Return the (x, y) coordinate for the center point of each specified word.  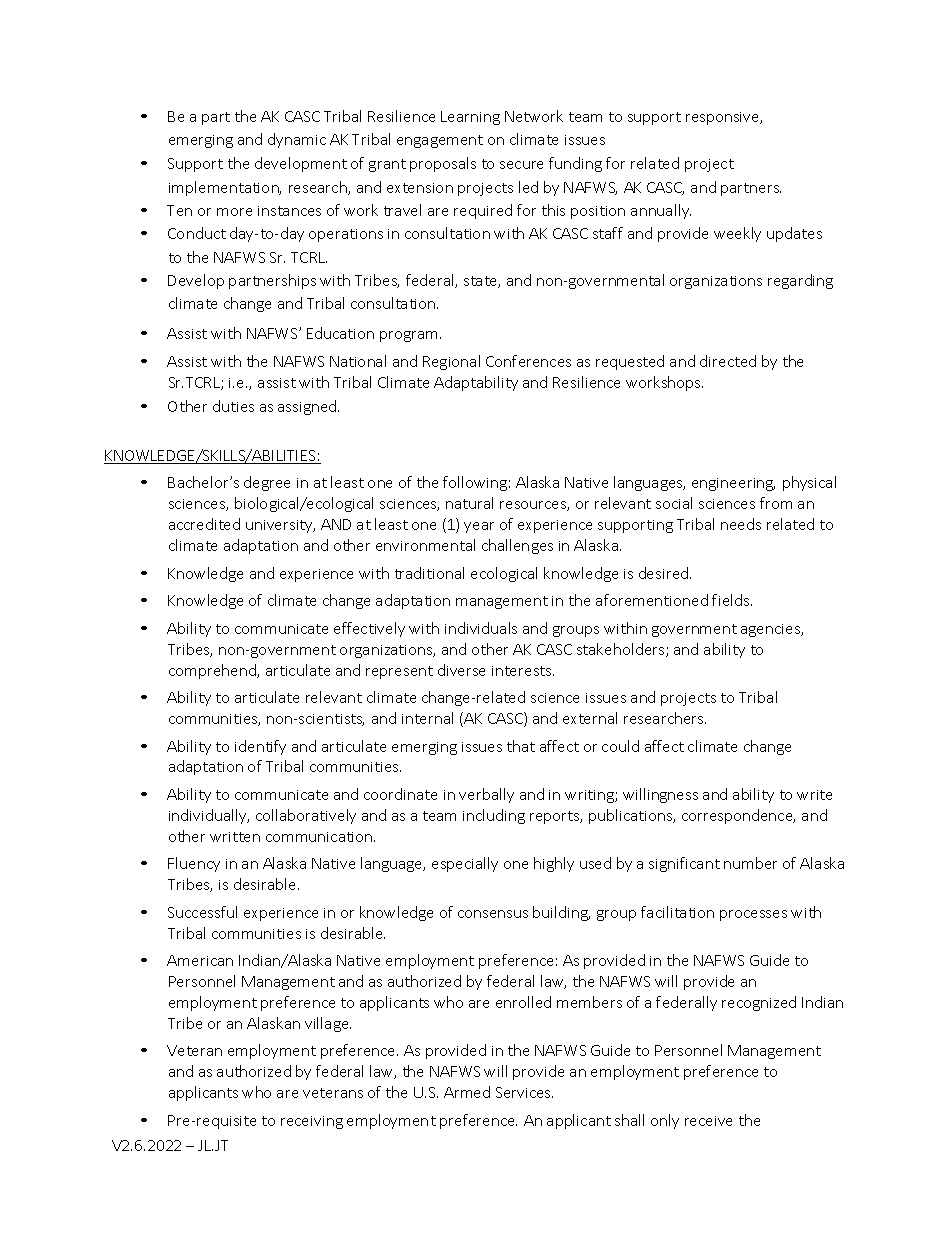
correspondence (738, 816)
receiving (312, 1122)
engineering (733, 484)
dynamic (297, 140)
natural (469, 503)
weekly (737, 234)
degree (267, 483)
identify (260, 747)
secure (521, 165)
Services (524, 1092)
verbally (486, 795)
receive (708, 1121)
